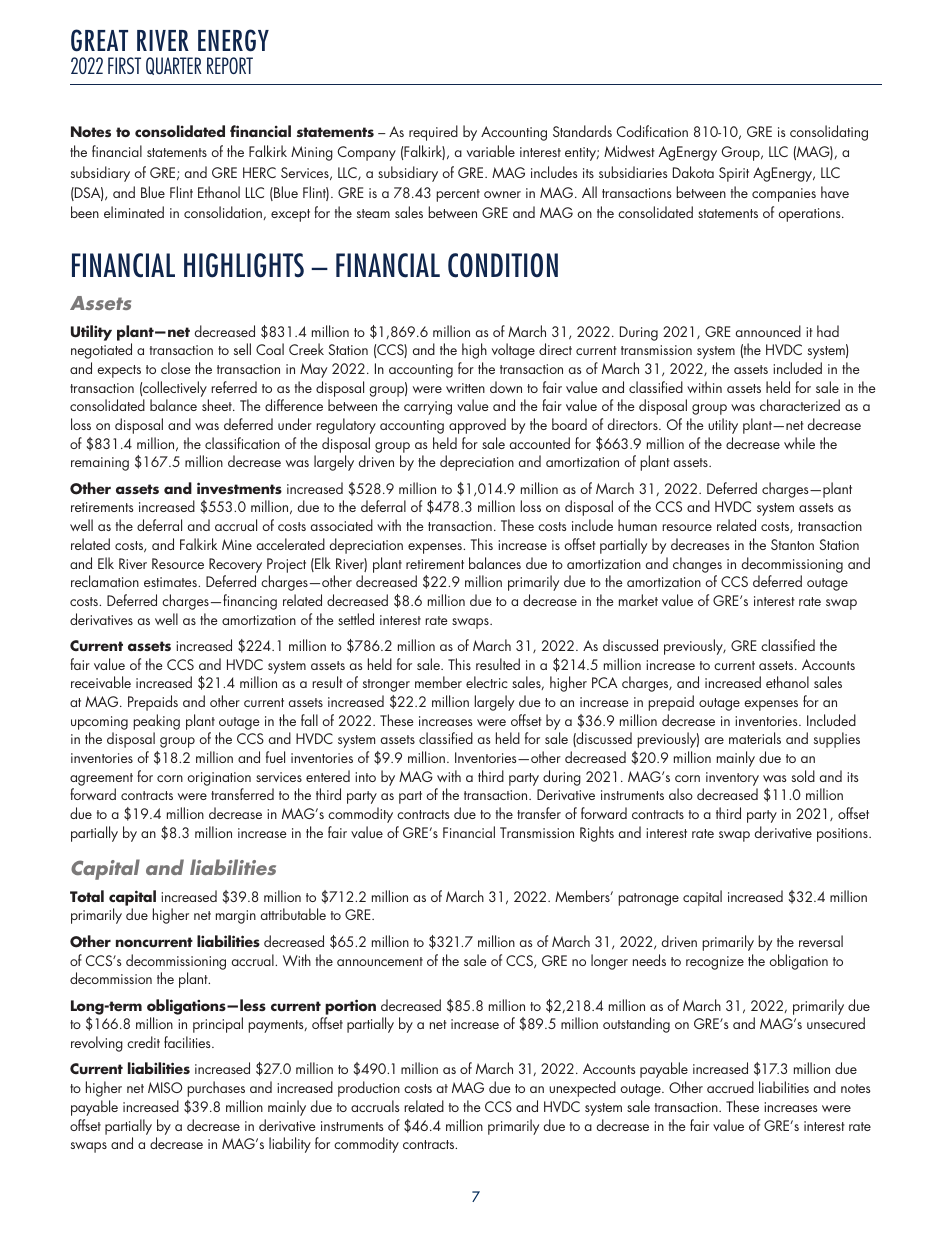 Image resolution: width=952 pixels, height=1233 pixels. I want to click on changes, so click(697, 565).
